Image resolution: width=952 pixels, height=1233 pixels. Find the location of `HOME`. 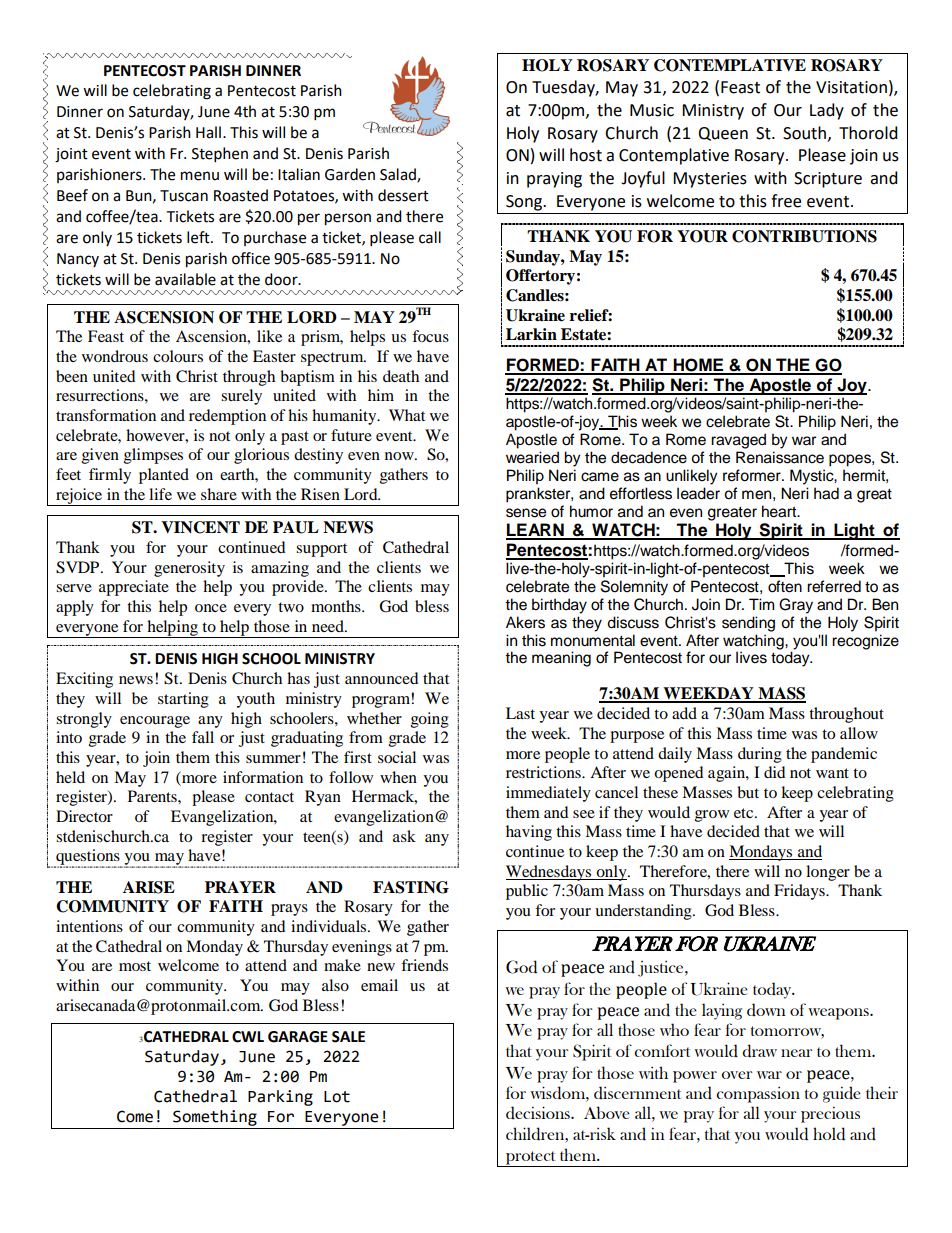

HOME is located at coordinates (698, 366).
